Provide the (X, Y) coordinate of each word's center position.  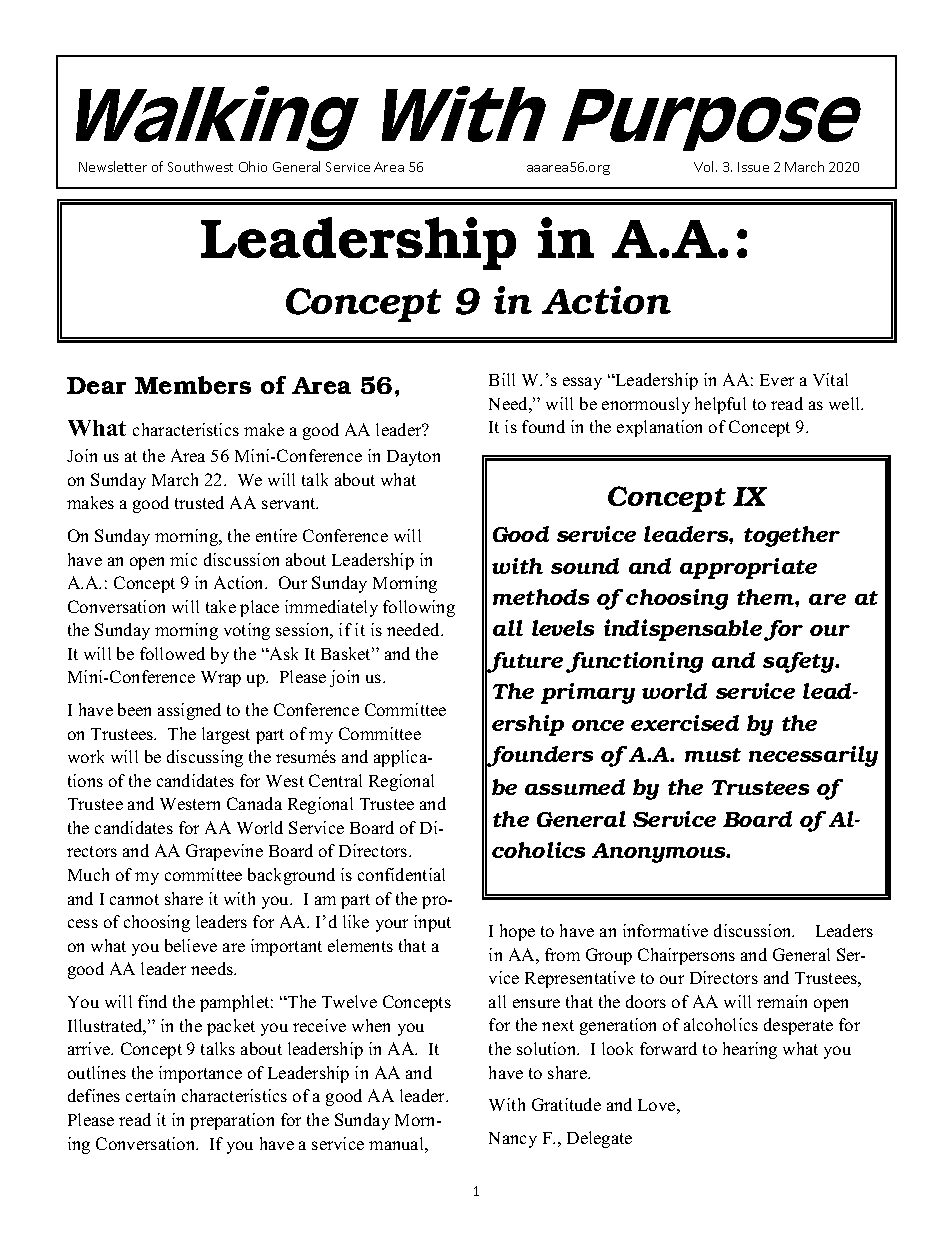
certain (150, 1095)
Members (193, 385)
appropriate (748, 568)
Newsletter (113, 166)
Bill (502, 379)
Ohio (253, 166)
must (713, 755)
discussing (205, 758)
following (419, 608)
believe (191, 945)
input (432, 923)
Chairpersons (686, 956)
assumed (575, 787)
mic (183, 559)
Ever (777, 380)
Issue (753, 167)
